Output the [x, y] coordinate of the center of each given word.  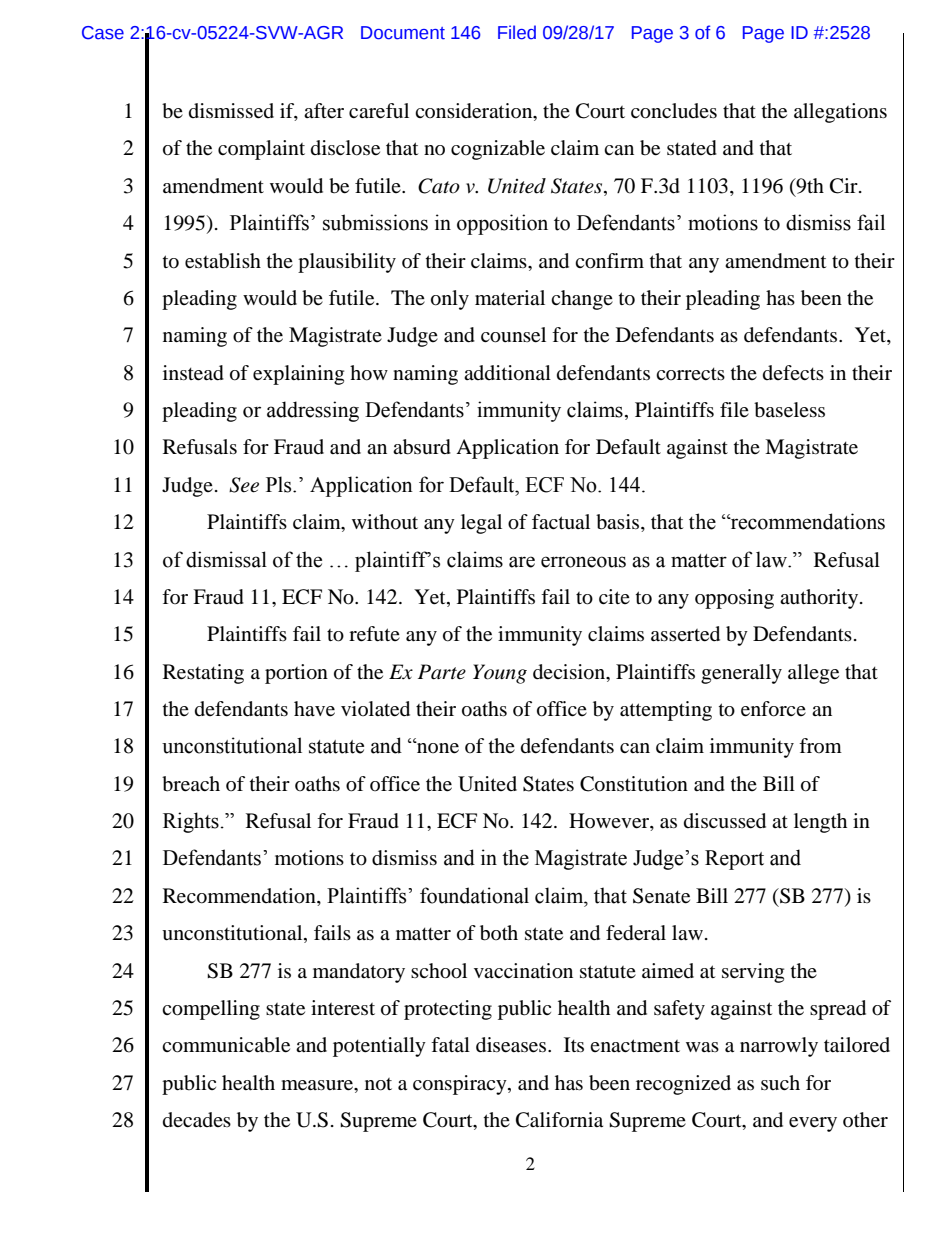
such [780, 1082]
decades [197, 1120]
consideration [475, 112]
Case [103, 33]
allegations [840, 113]
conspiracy [461, 1085]
